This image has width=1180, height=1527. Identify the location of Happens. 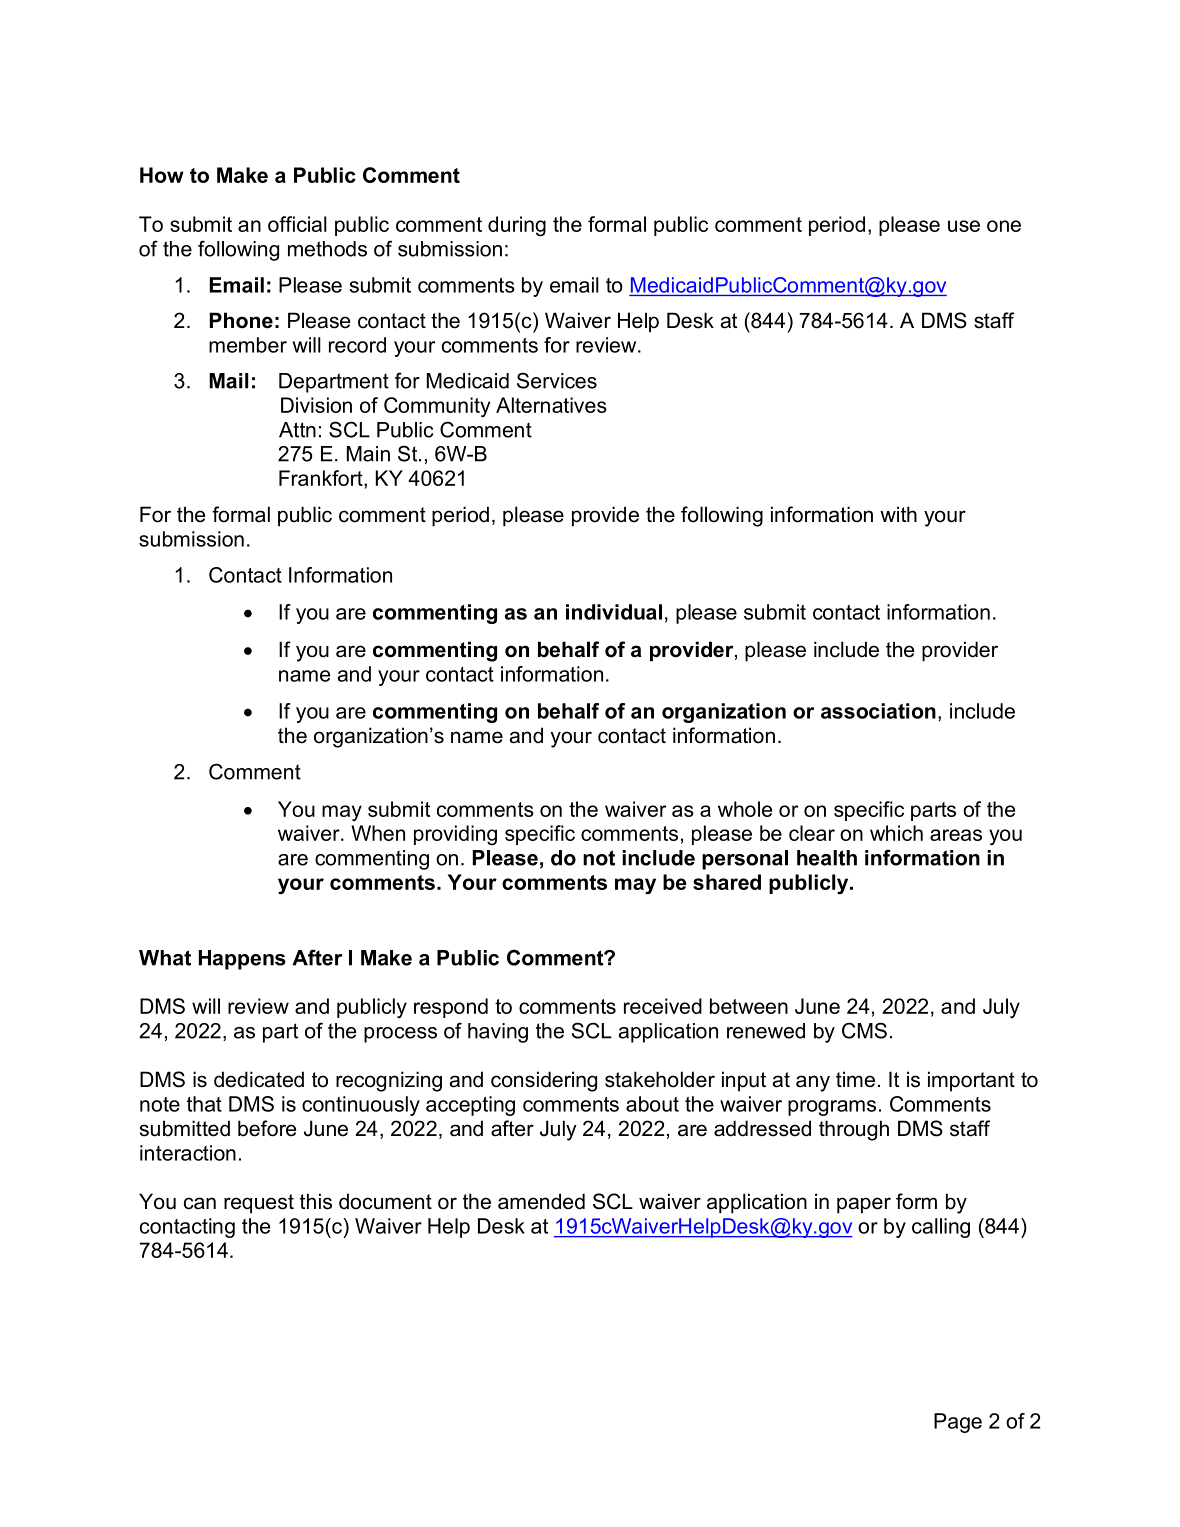
(242, 960).
